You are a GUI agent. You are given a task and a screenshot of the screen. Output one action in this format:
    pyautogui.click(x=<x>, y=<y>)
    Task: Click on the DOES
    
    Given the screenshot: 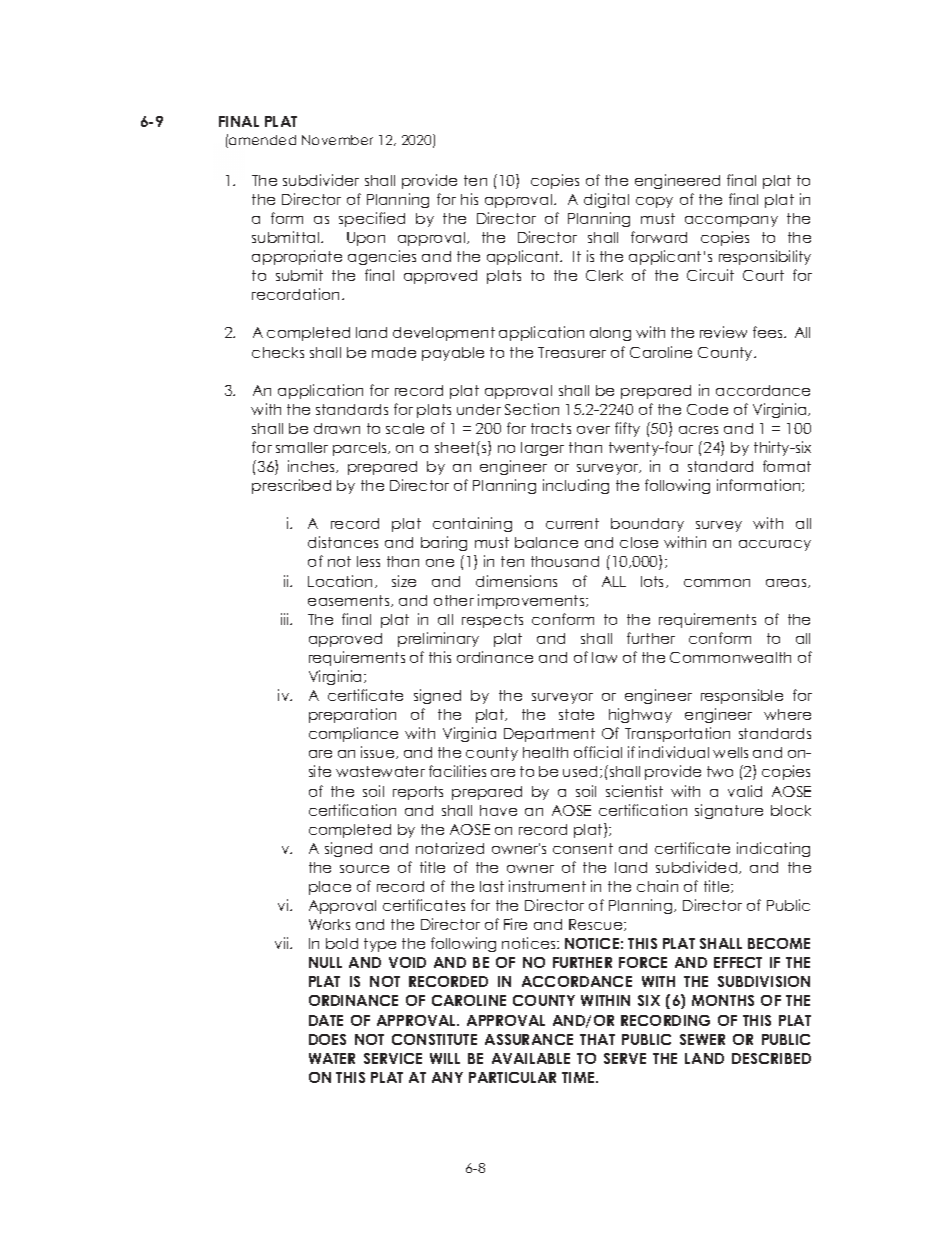 What is the action you would take?
    pyautogui.click(x=327, y=1039)
